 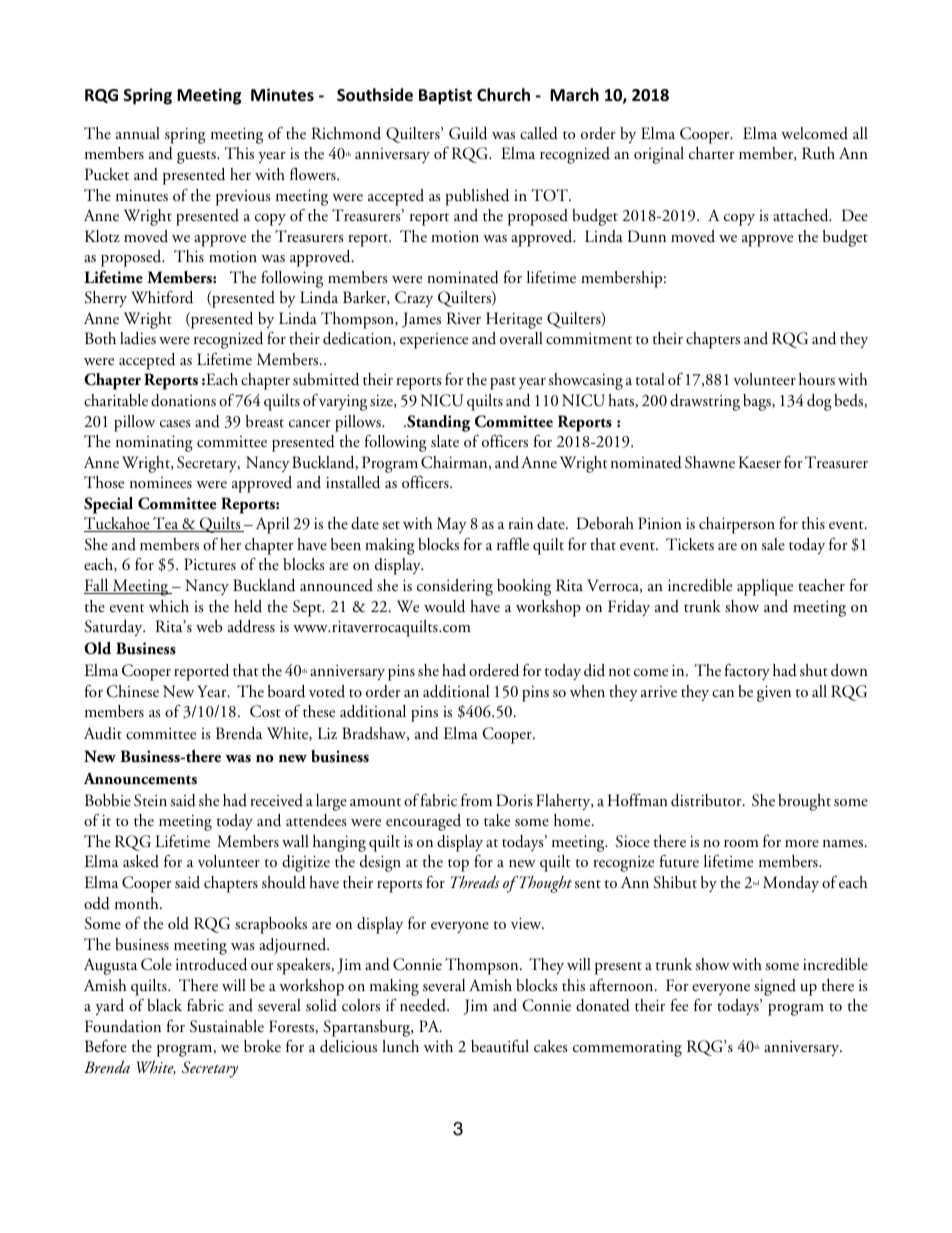 What do you see at coordinates (804, 802) in the screenshot?
I see `brought` at bounding box center [804, 802].
